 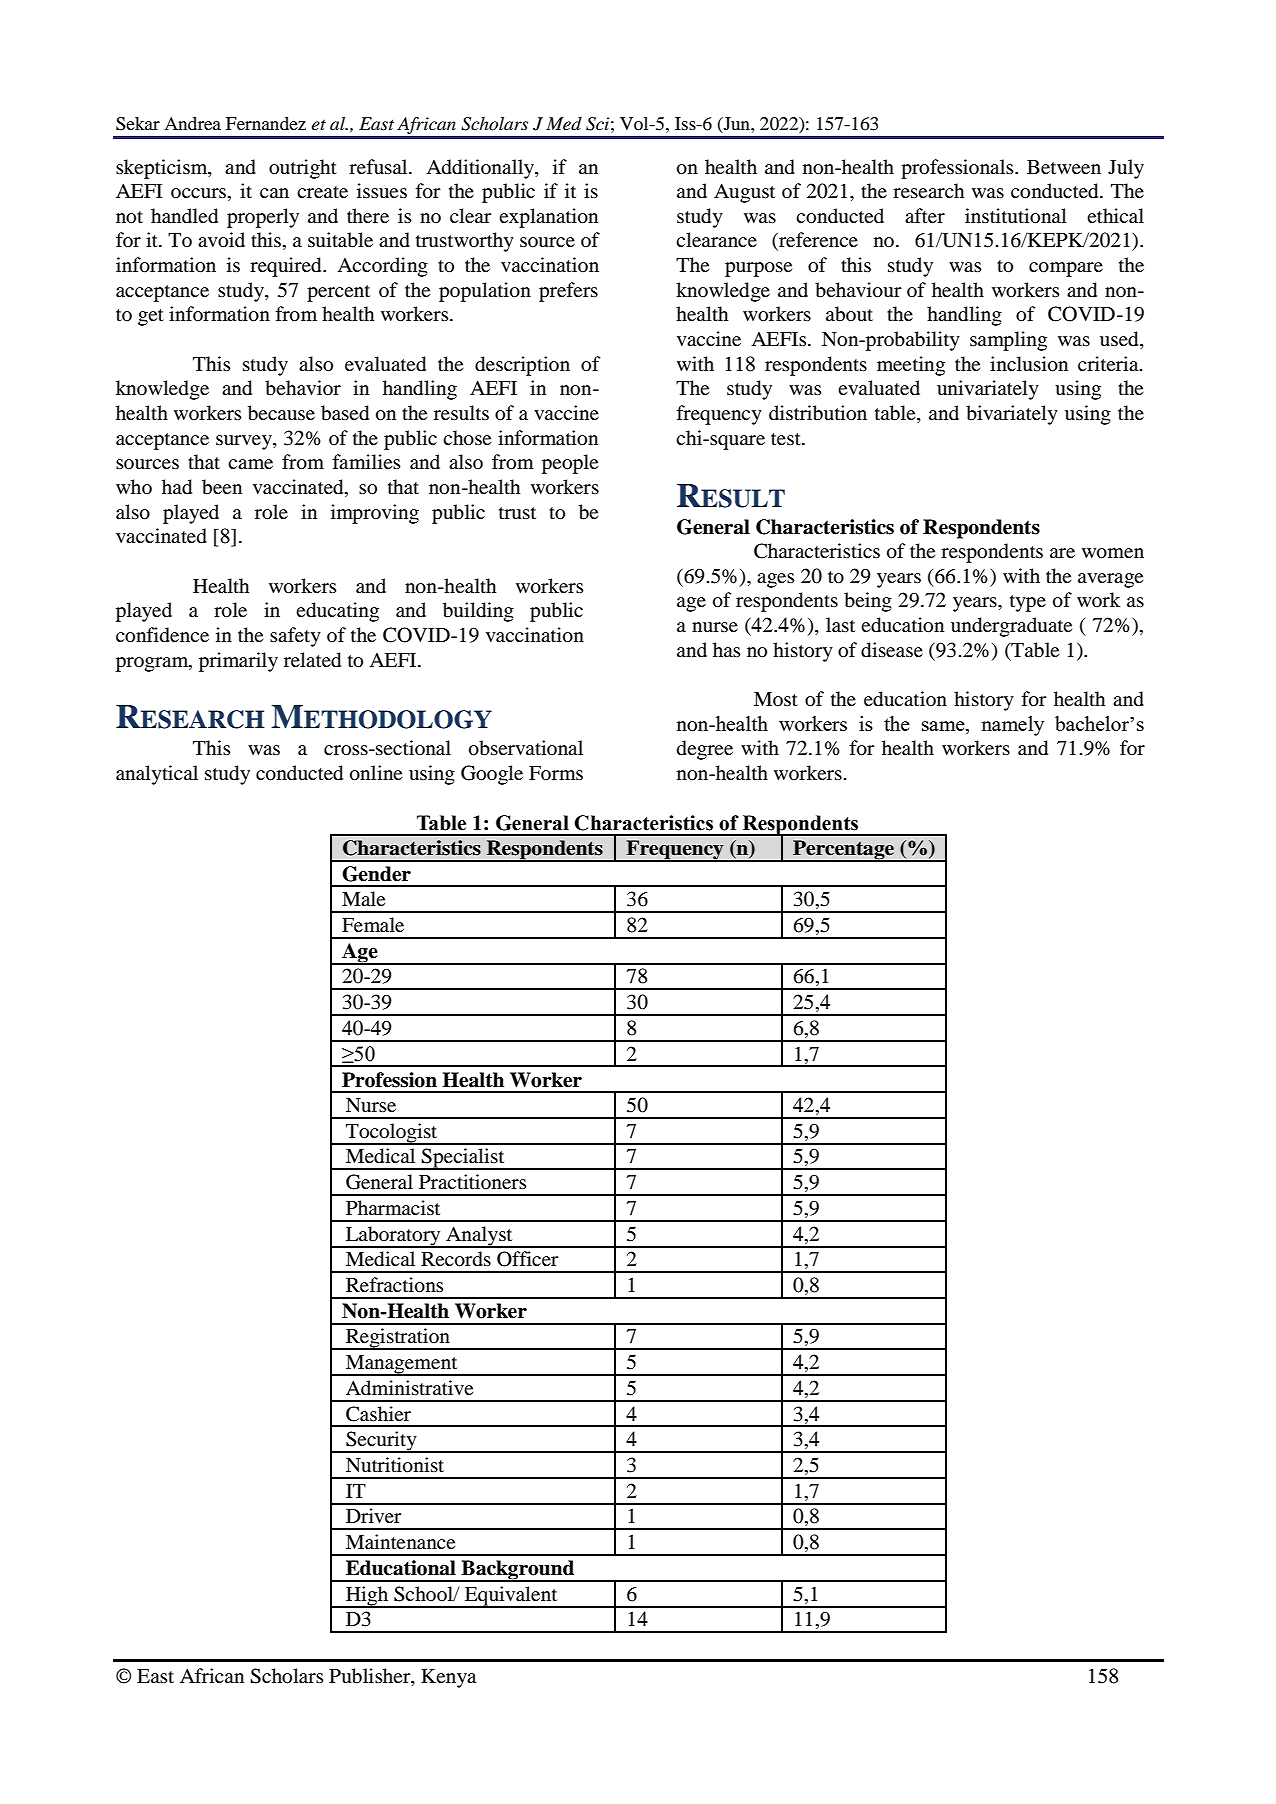 What do you see at coordinates (548, 218) in the screenshot?
I see `explanation` at bounding box center [548, 218].
